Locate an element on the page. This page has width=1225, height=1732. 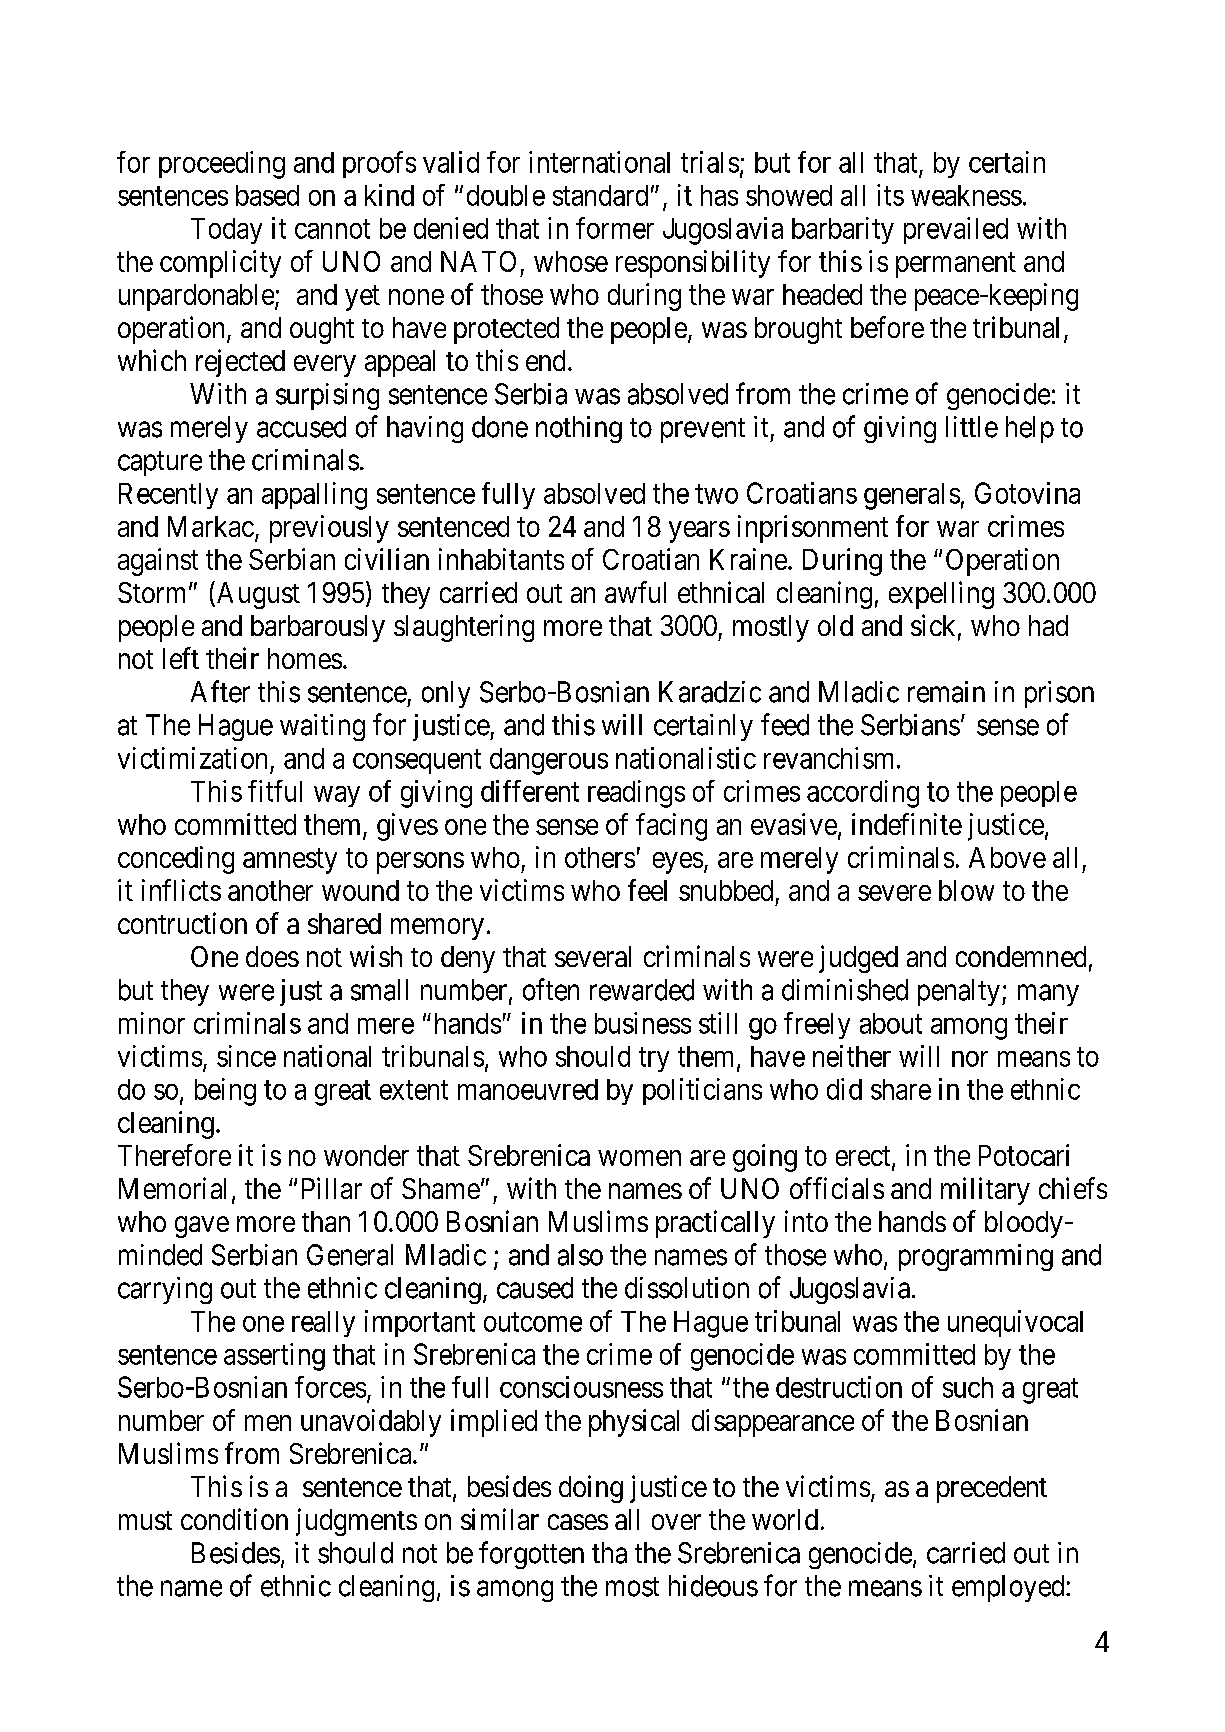
condition is located at coordinates (234, 1519).
